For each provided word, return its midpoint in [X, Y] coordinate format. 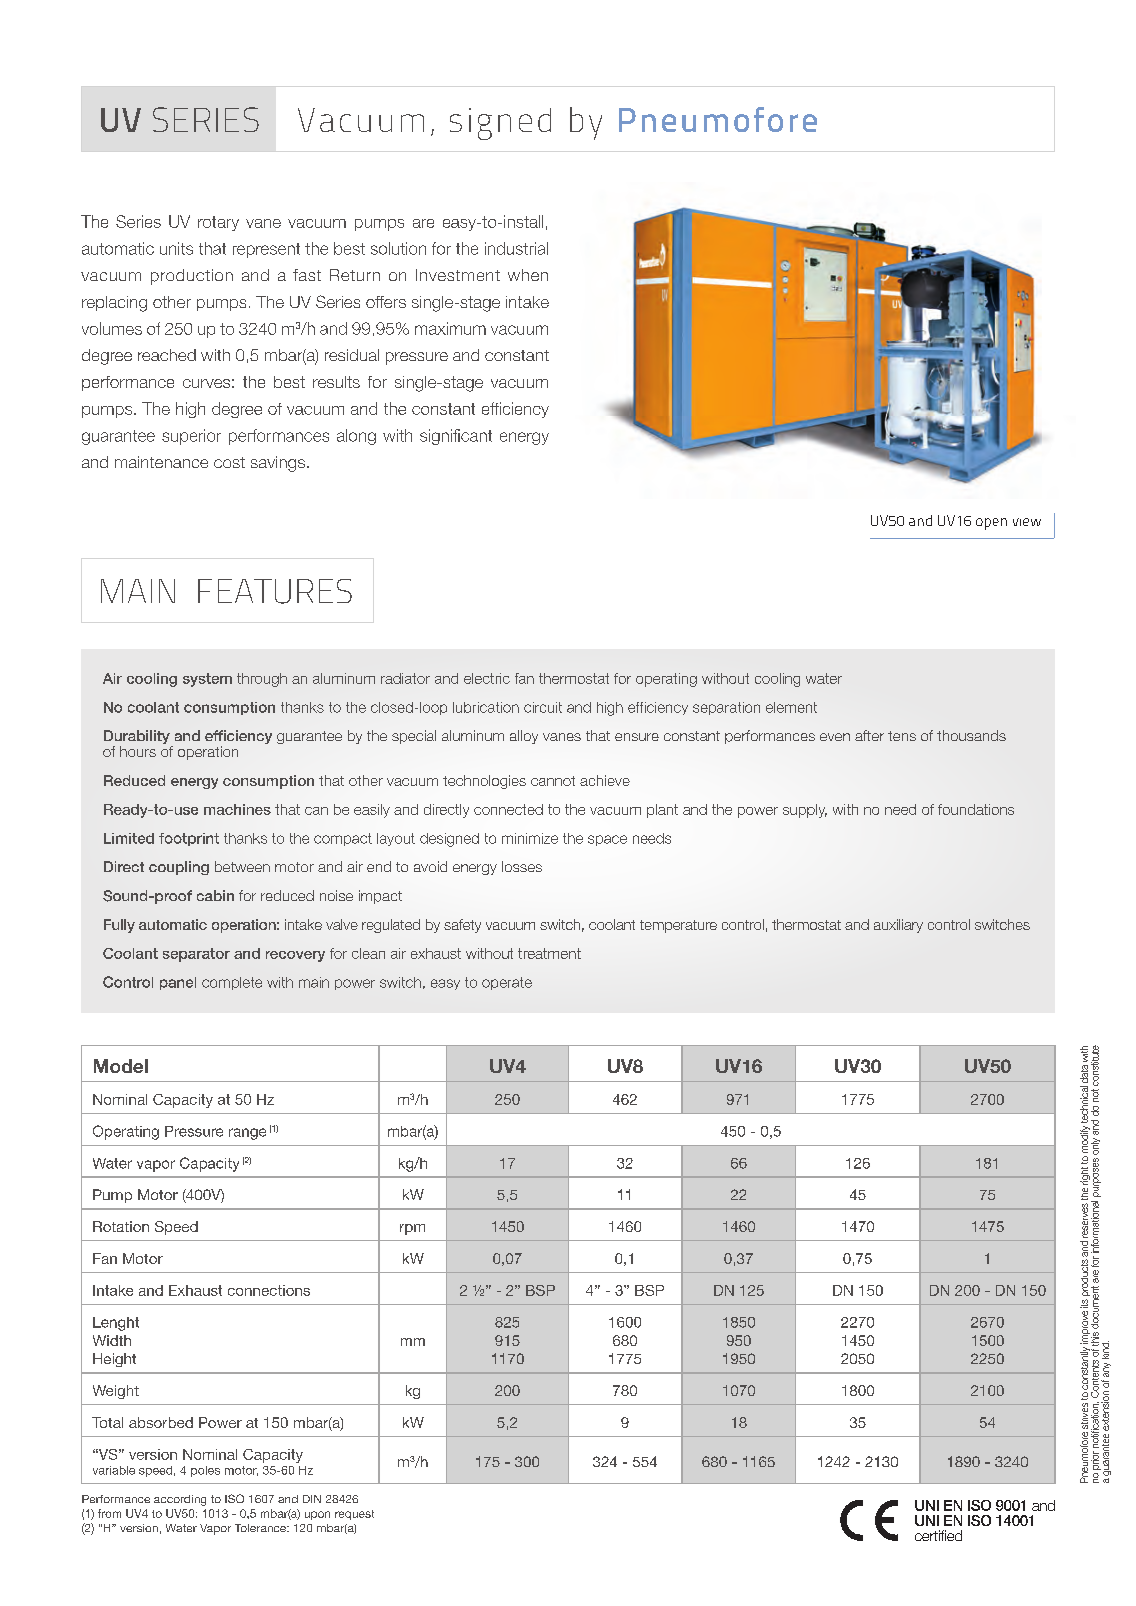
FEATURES [275, 591]
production [192, 277]
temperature [678, 926]
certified [938, 1535]
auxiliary [898, 926]
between [242, 866]
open [991, 524]
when [528, 275]
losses [522, 866]
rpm [412, 1229]
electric [487, 678]
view [1027, 522]
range [247, 1134]
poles [205, 1471]
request [354, 1515]
